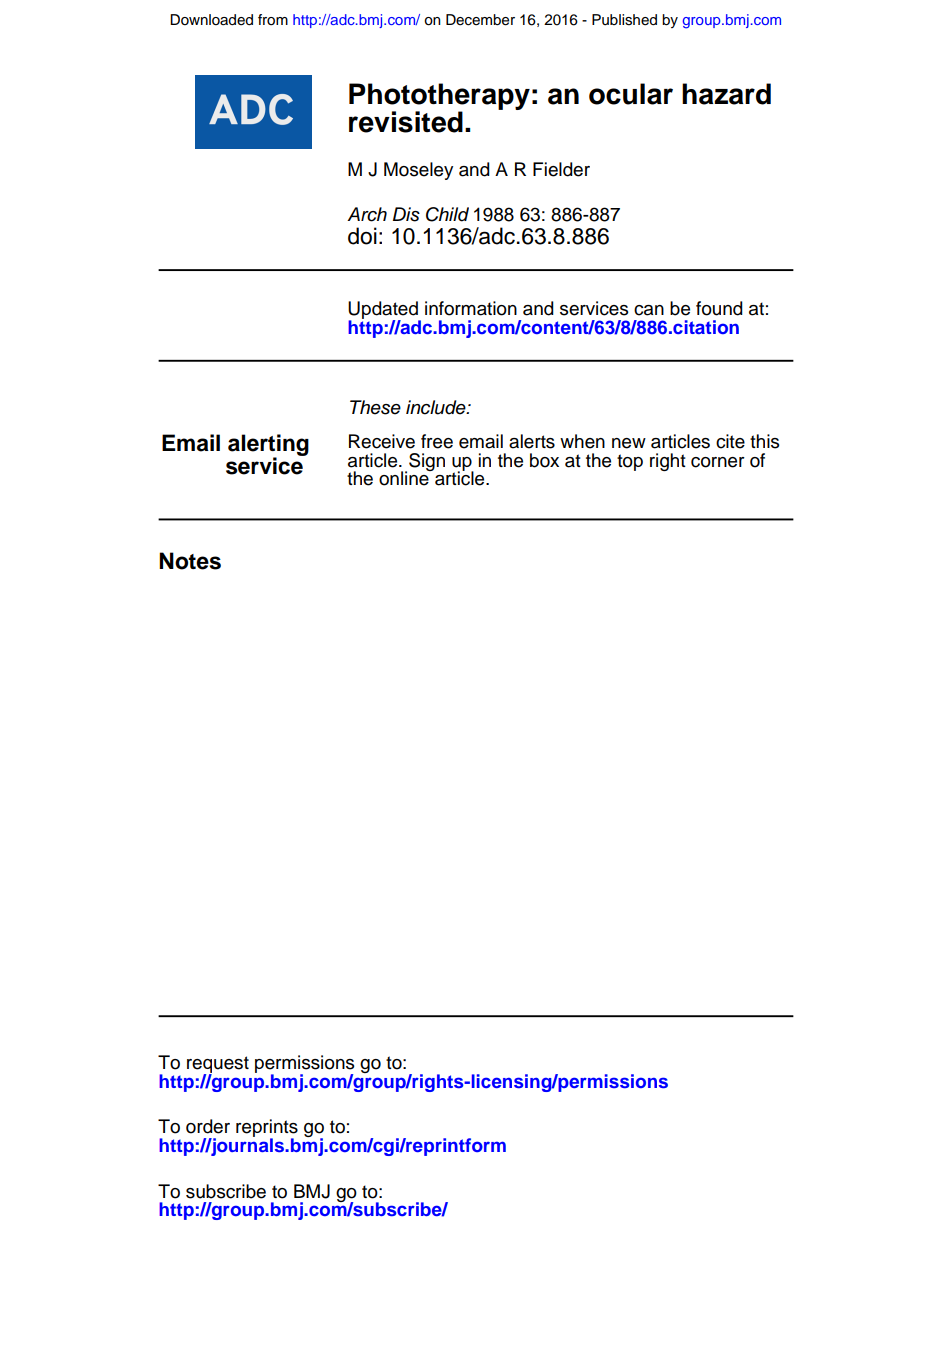  Describe the element at coordinates (384, 311) in the screenshot. I see `Updated` at that location.
